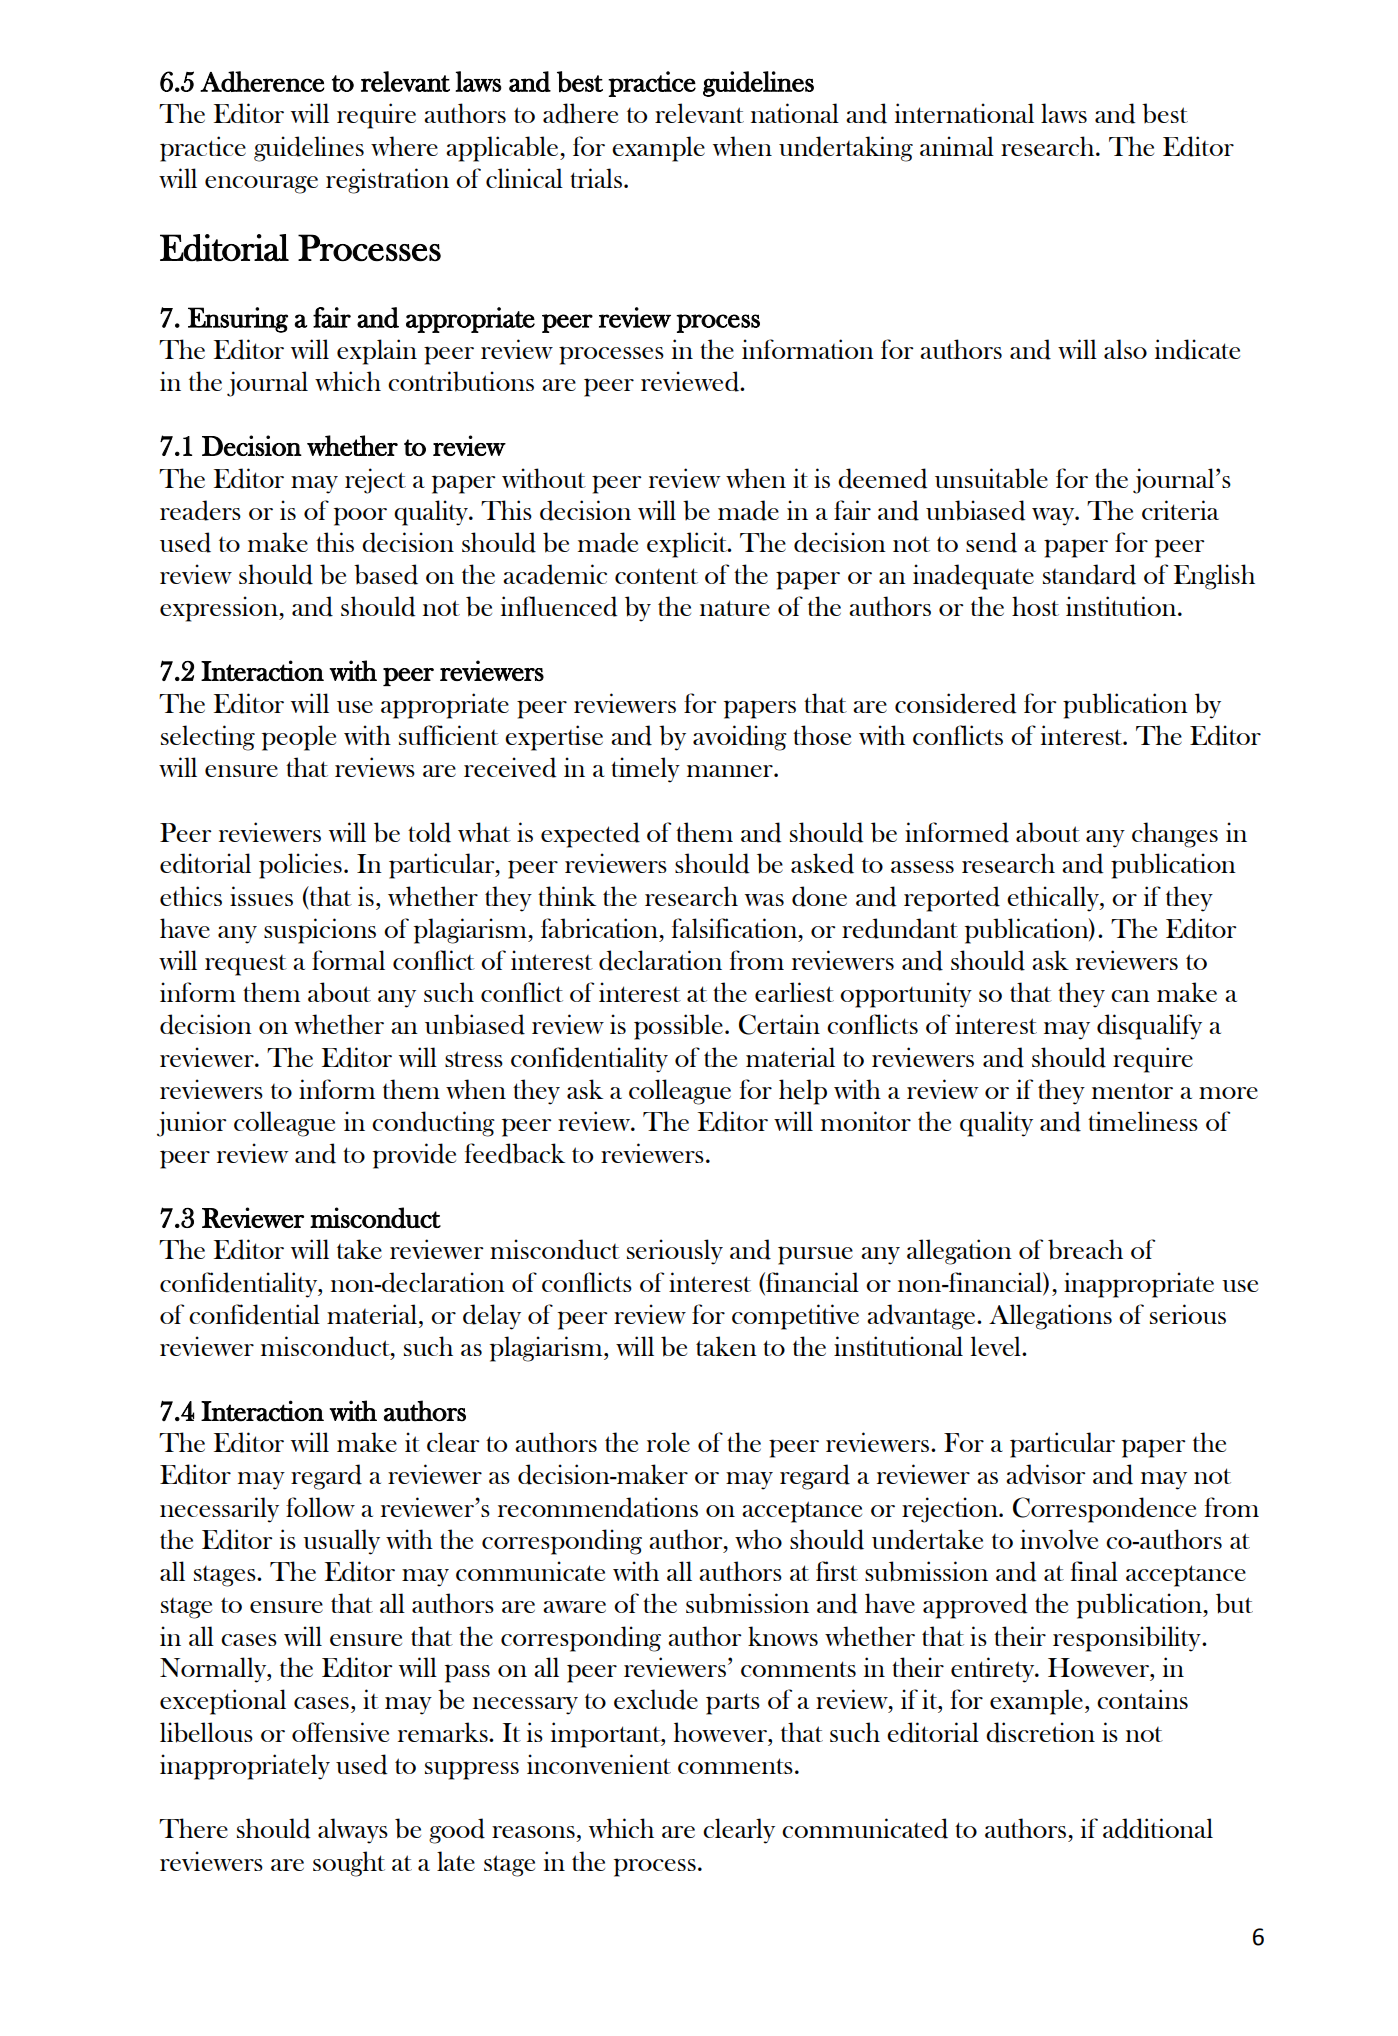 The height and width of the document is (2036, 1398). What do you see at coordinates (957, 146) in the document?
I see `animal` at bounding box center [957, 146].
